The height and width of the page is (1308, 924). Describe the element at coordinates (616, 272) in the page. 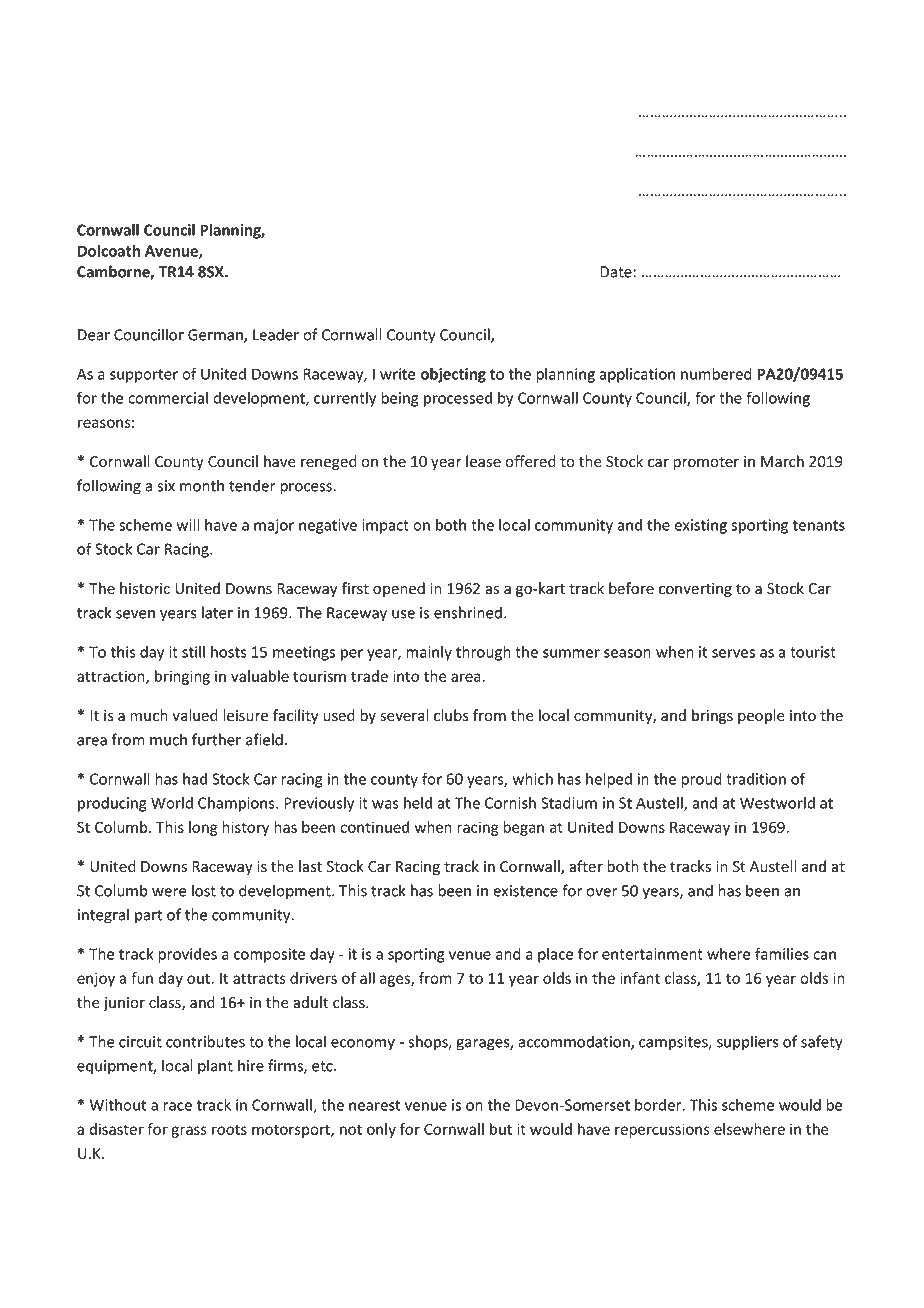

I see `Date` at that location.
